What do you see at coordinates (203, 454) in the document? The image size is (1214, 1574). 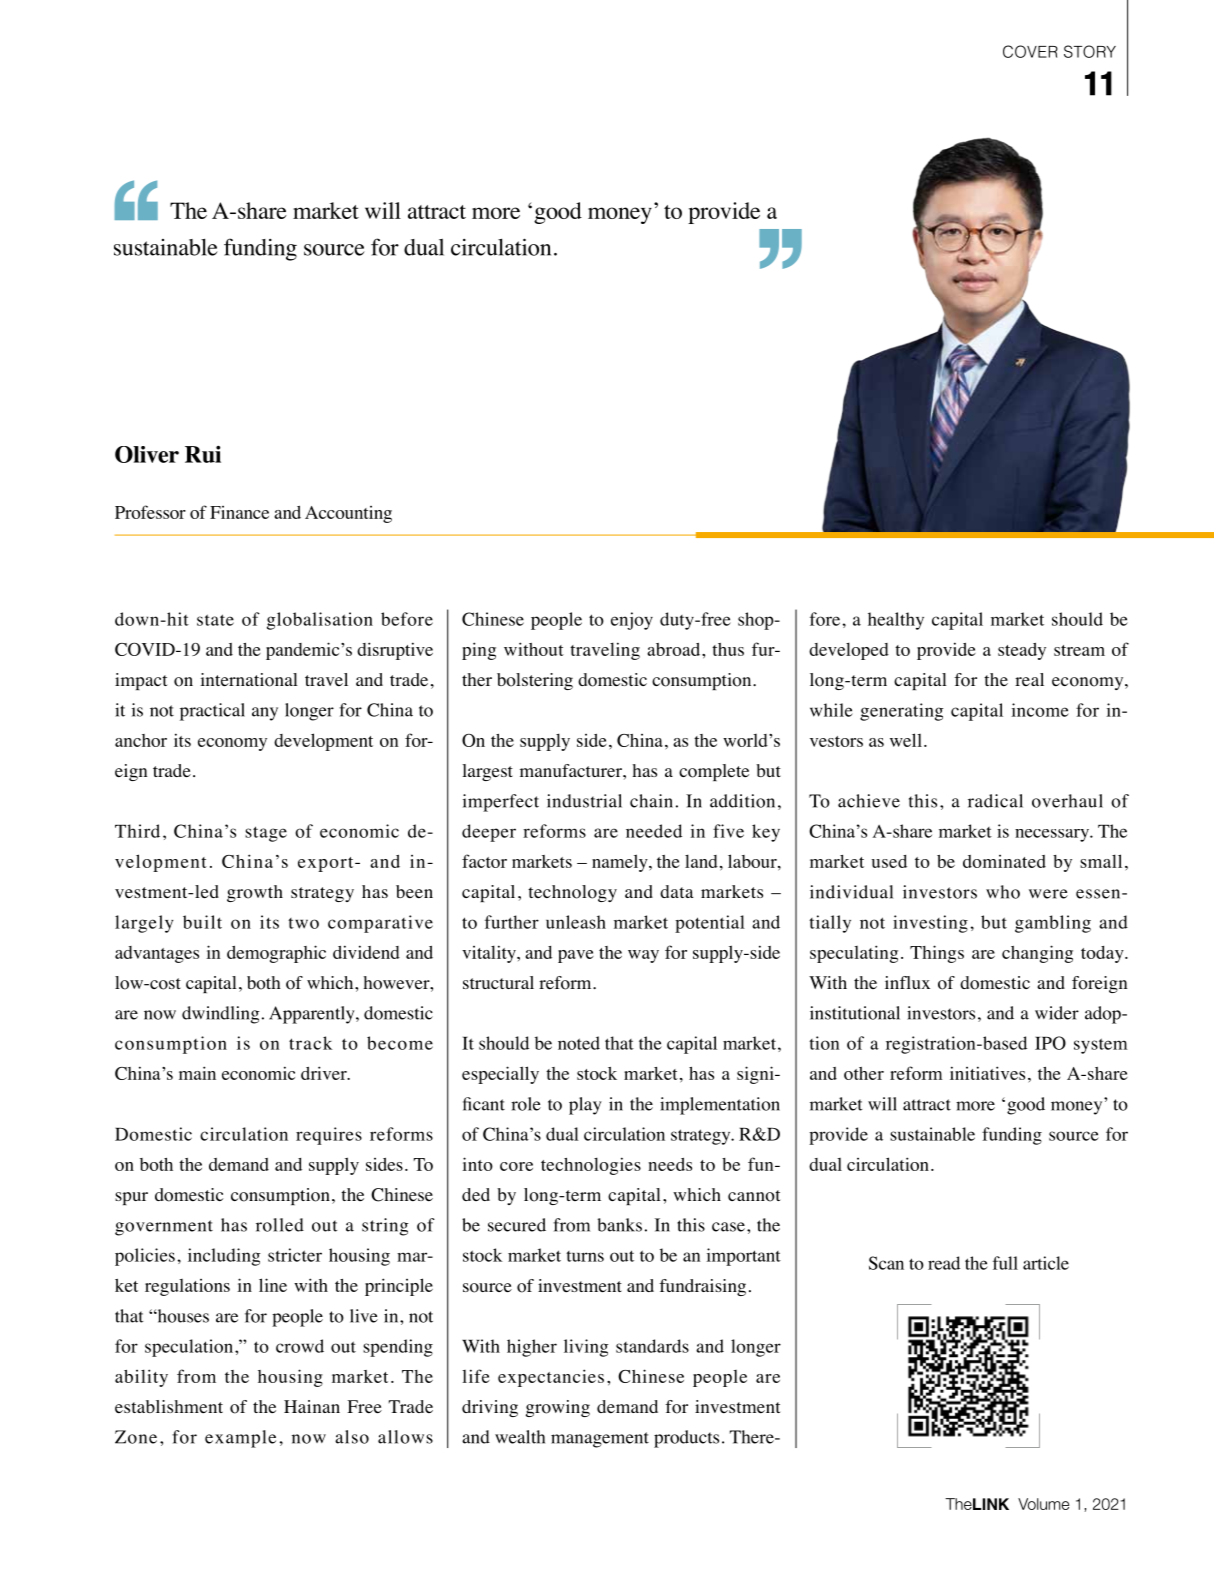 I see `Rui` at bounding box center [203, 454].
